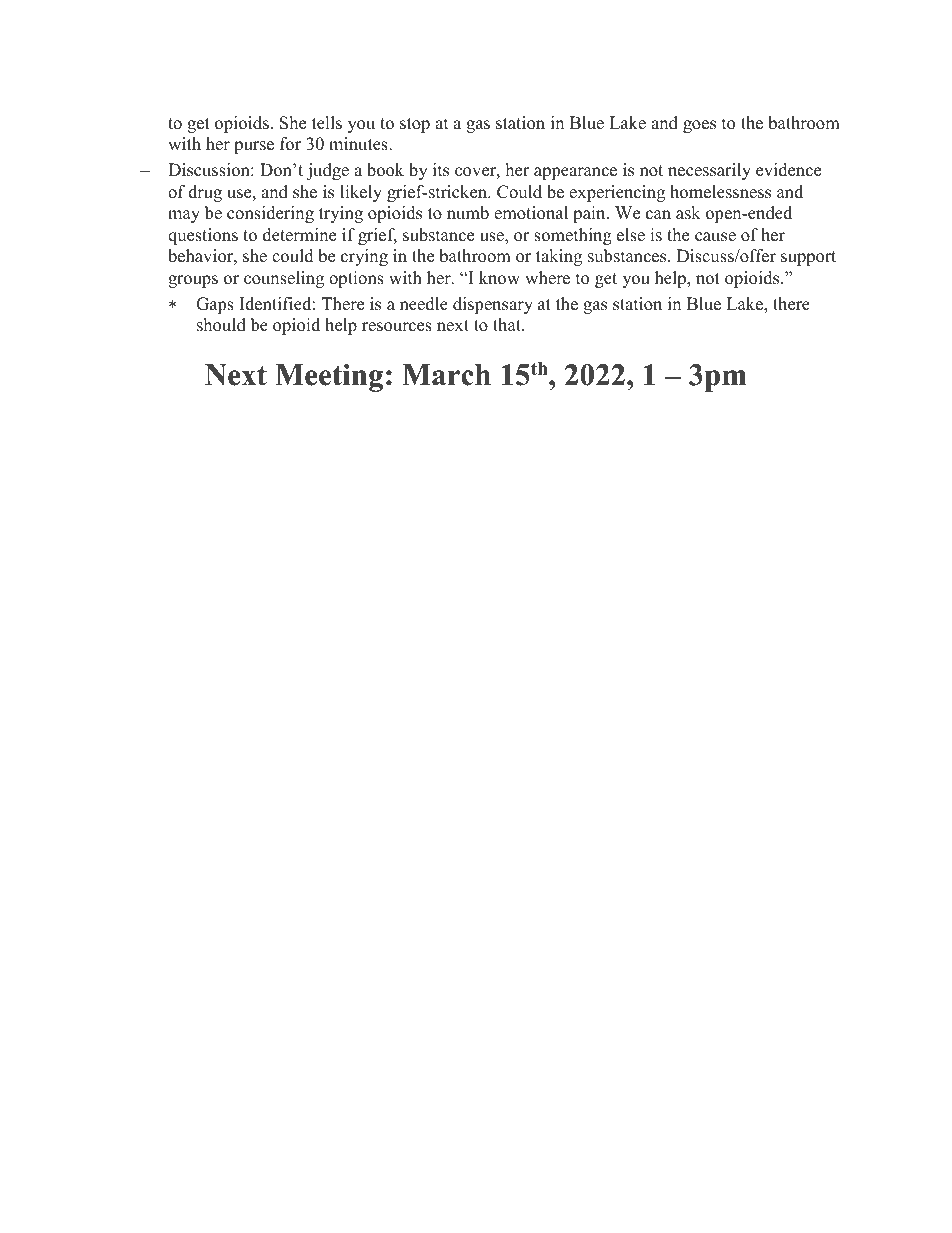  What do you see at coordinates (329, 378) in the screenshot?
I see `Meeting` at bounding box center [329, 378].
